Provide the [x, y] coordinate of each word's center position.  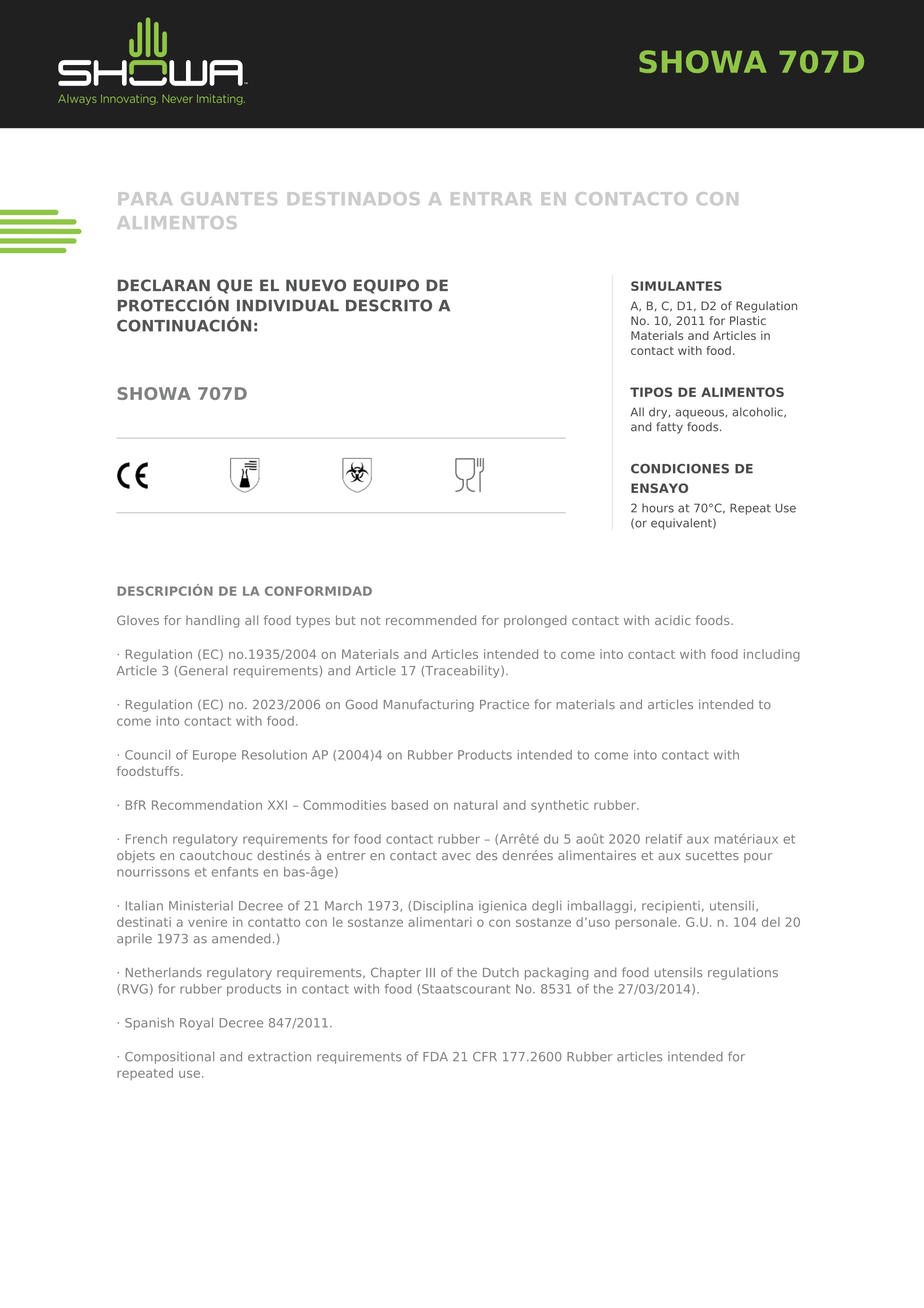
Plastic [748, 320]
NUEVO [316, 285]
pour [758, 858]
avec [456, 856]
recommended [431, 620]
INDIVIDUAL [288, 306]
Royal [196, 1024]
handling [212, 621]
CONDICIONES [680, 469]
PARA [145, 198]
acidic [672, 620]
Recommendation [207, 805]
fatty [669, 428]
